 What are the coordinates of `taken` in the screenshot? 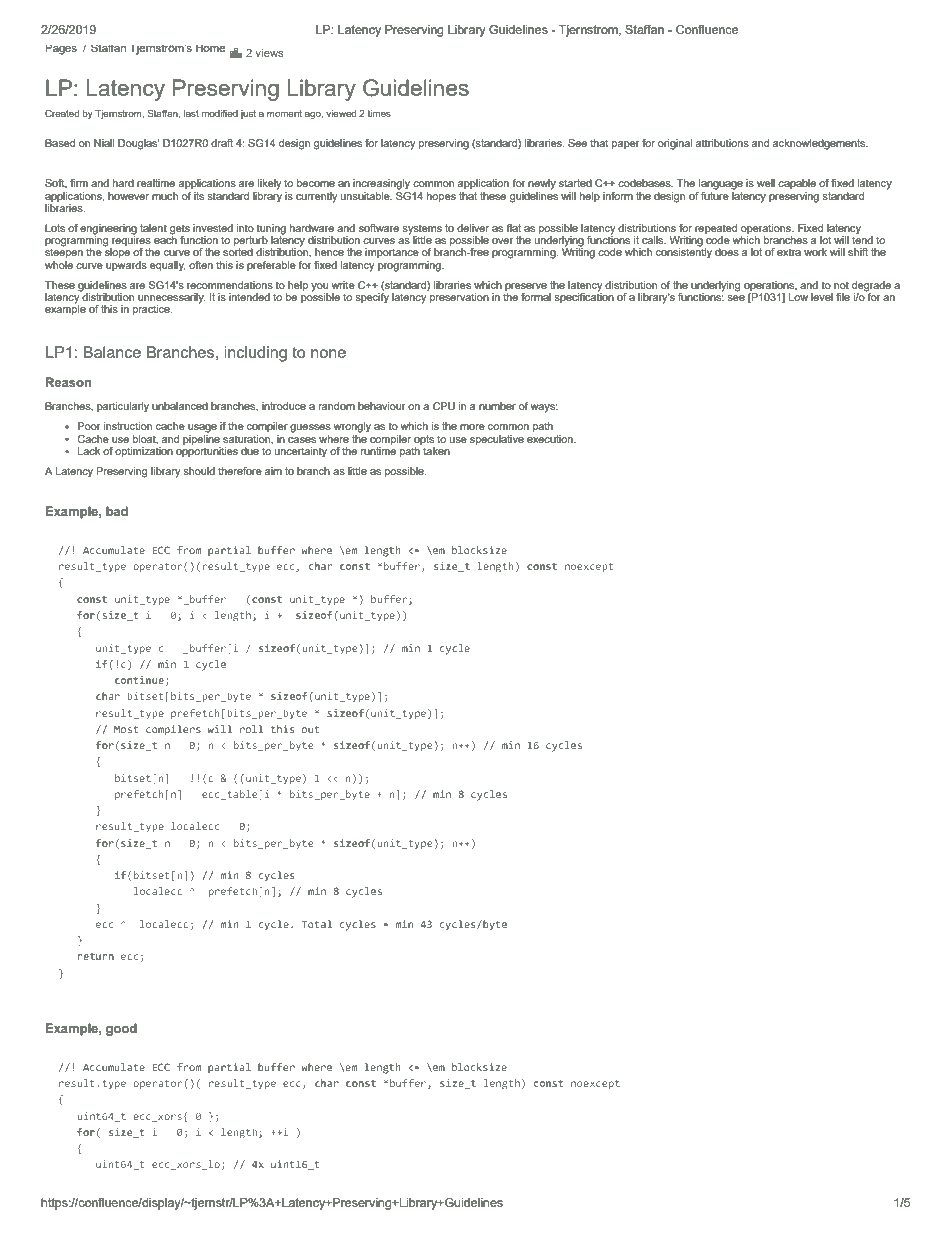 It's located at (435, 449).
